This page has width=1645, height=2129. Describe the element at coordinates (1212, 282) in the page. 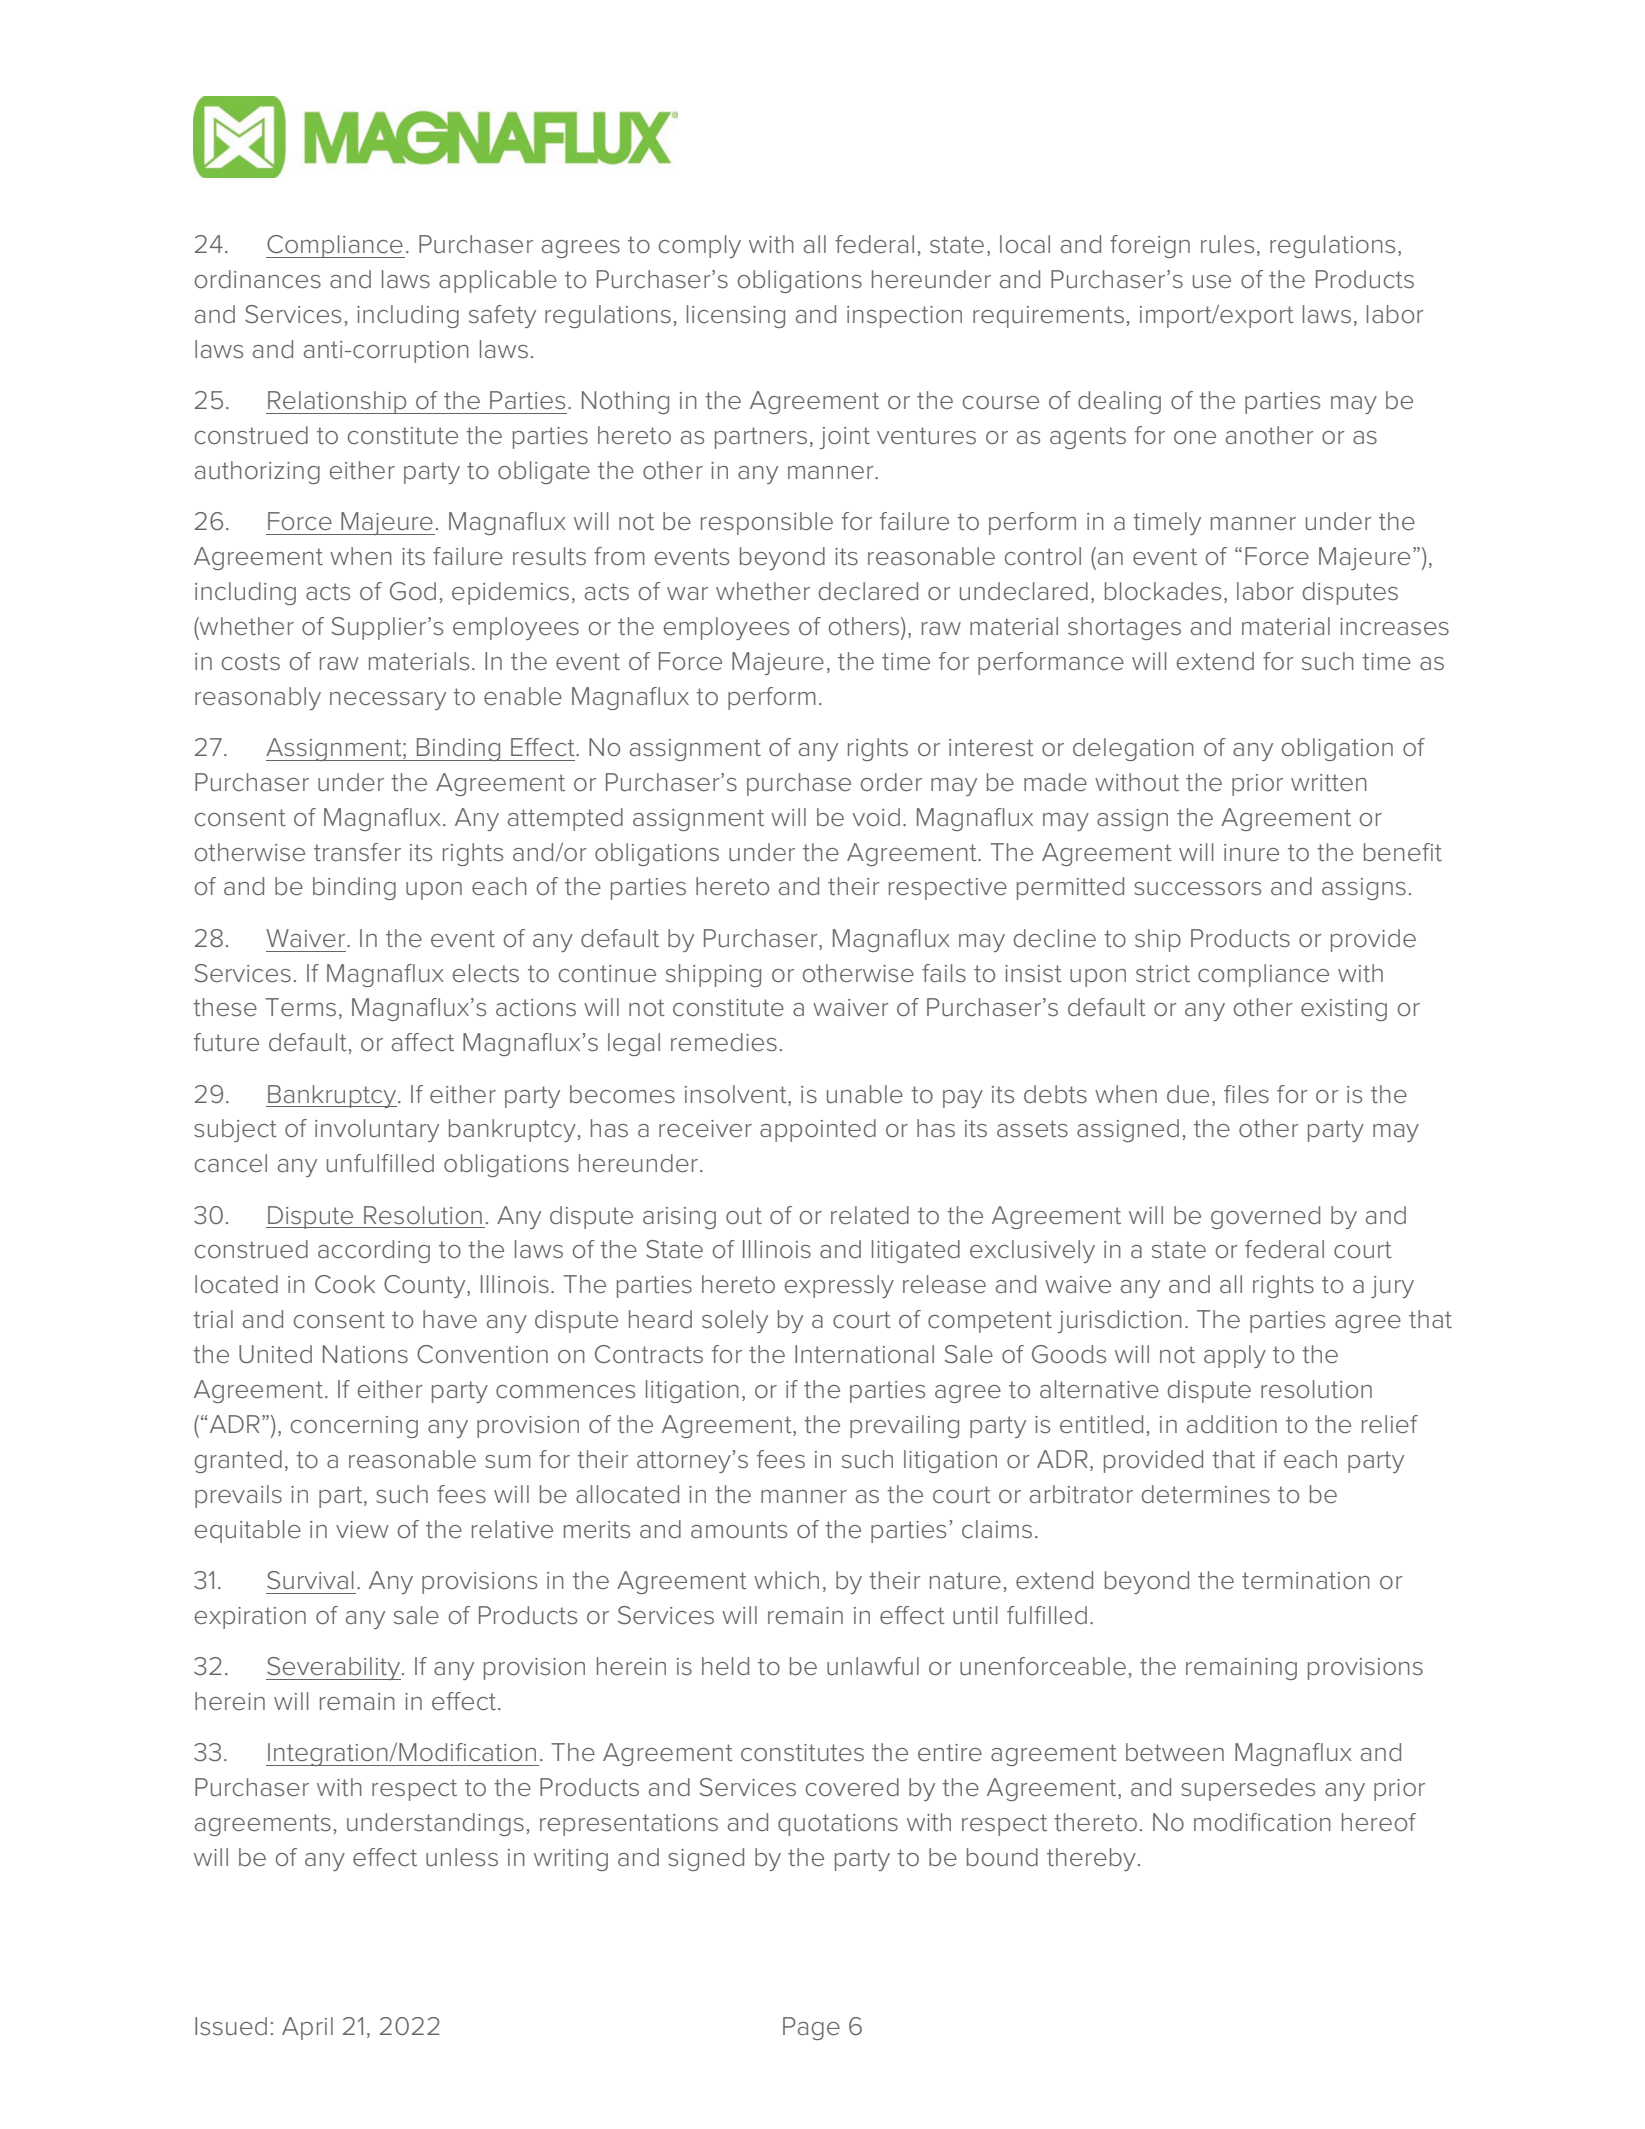

I see `use` at that location.
